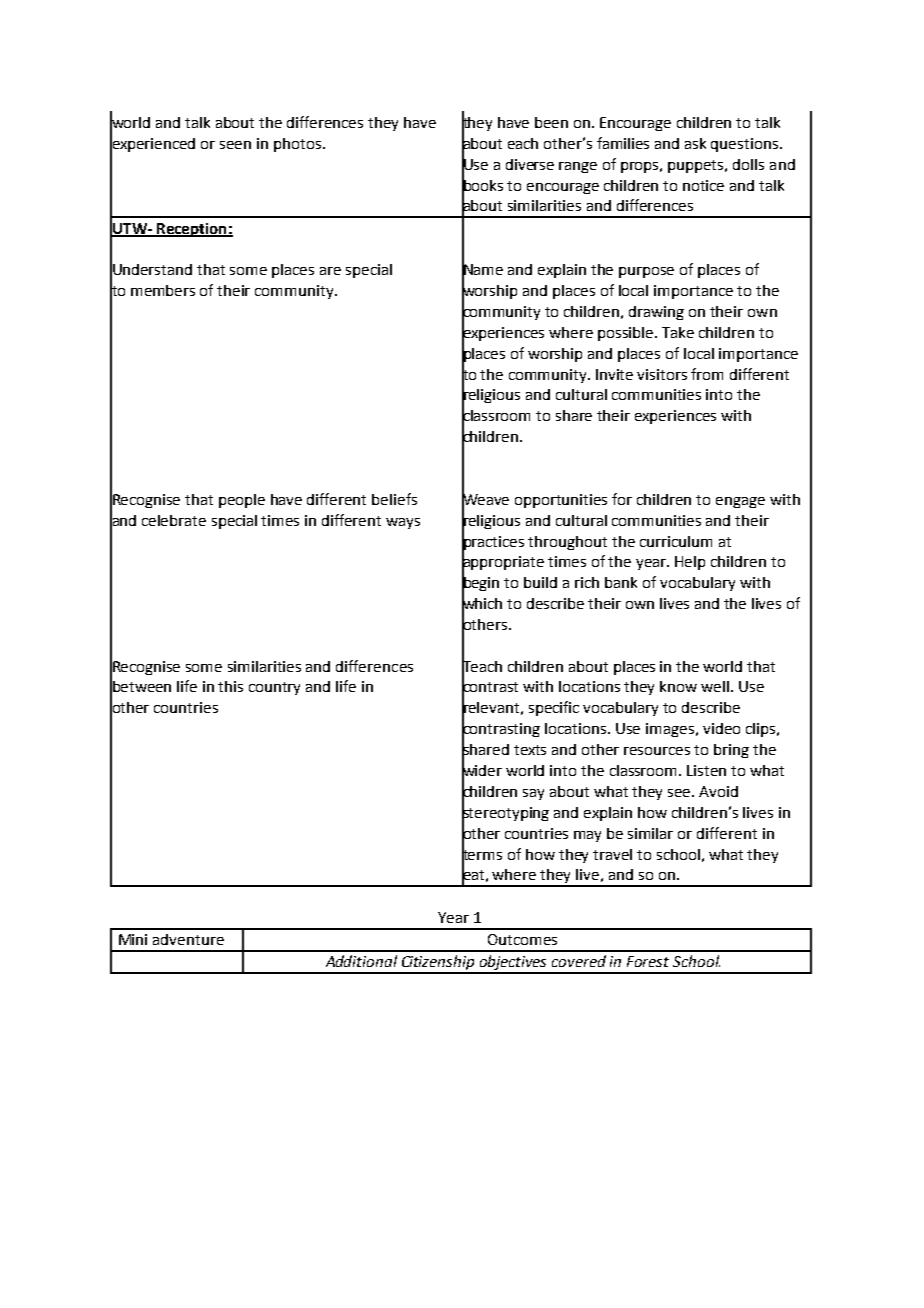 This screenshot has height=1308, width=924. Describe the element at coordinates (676, 541) in the screenshot. I see `curriculum` at that location.
